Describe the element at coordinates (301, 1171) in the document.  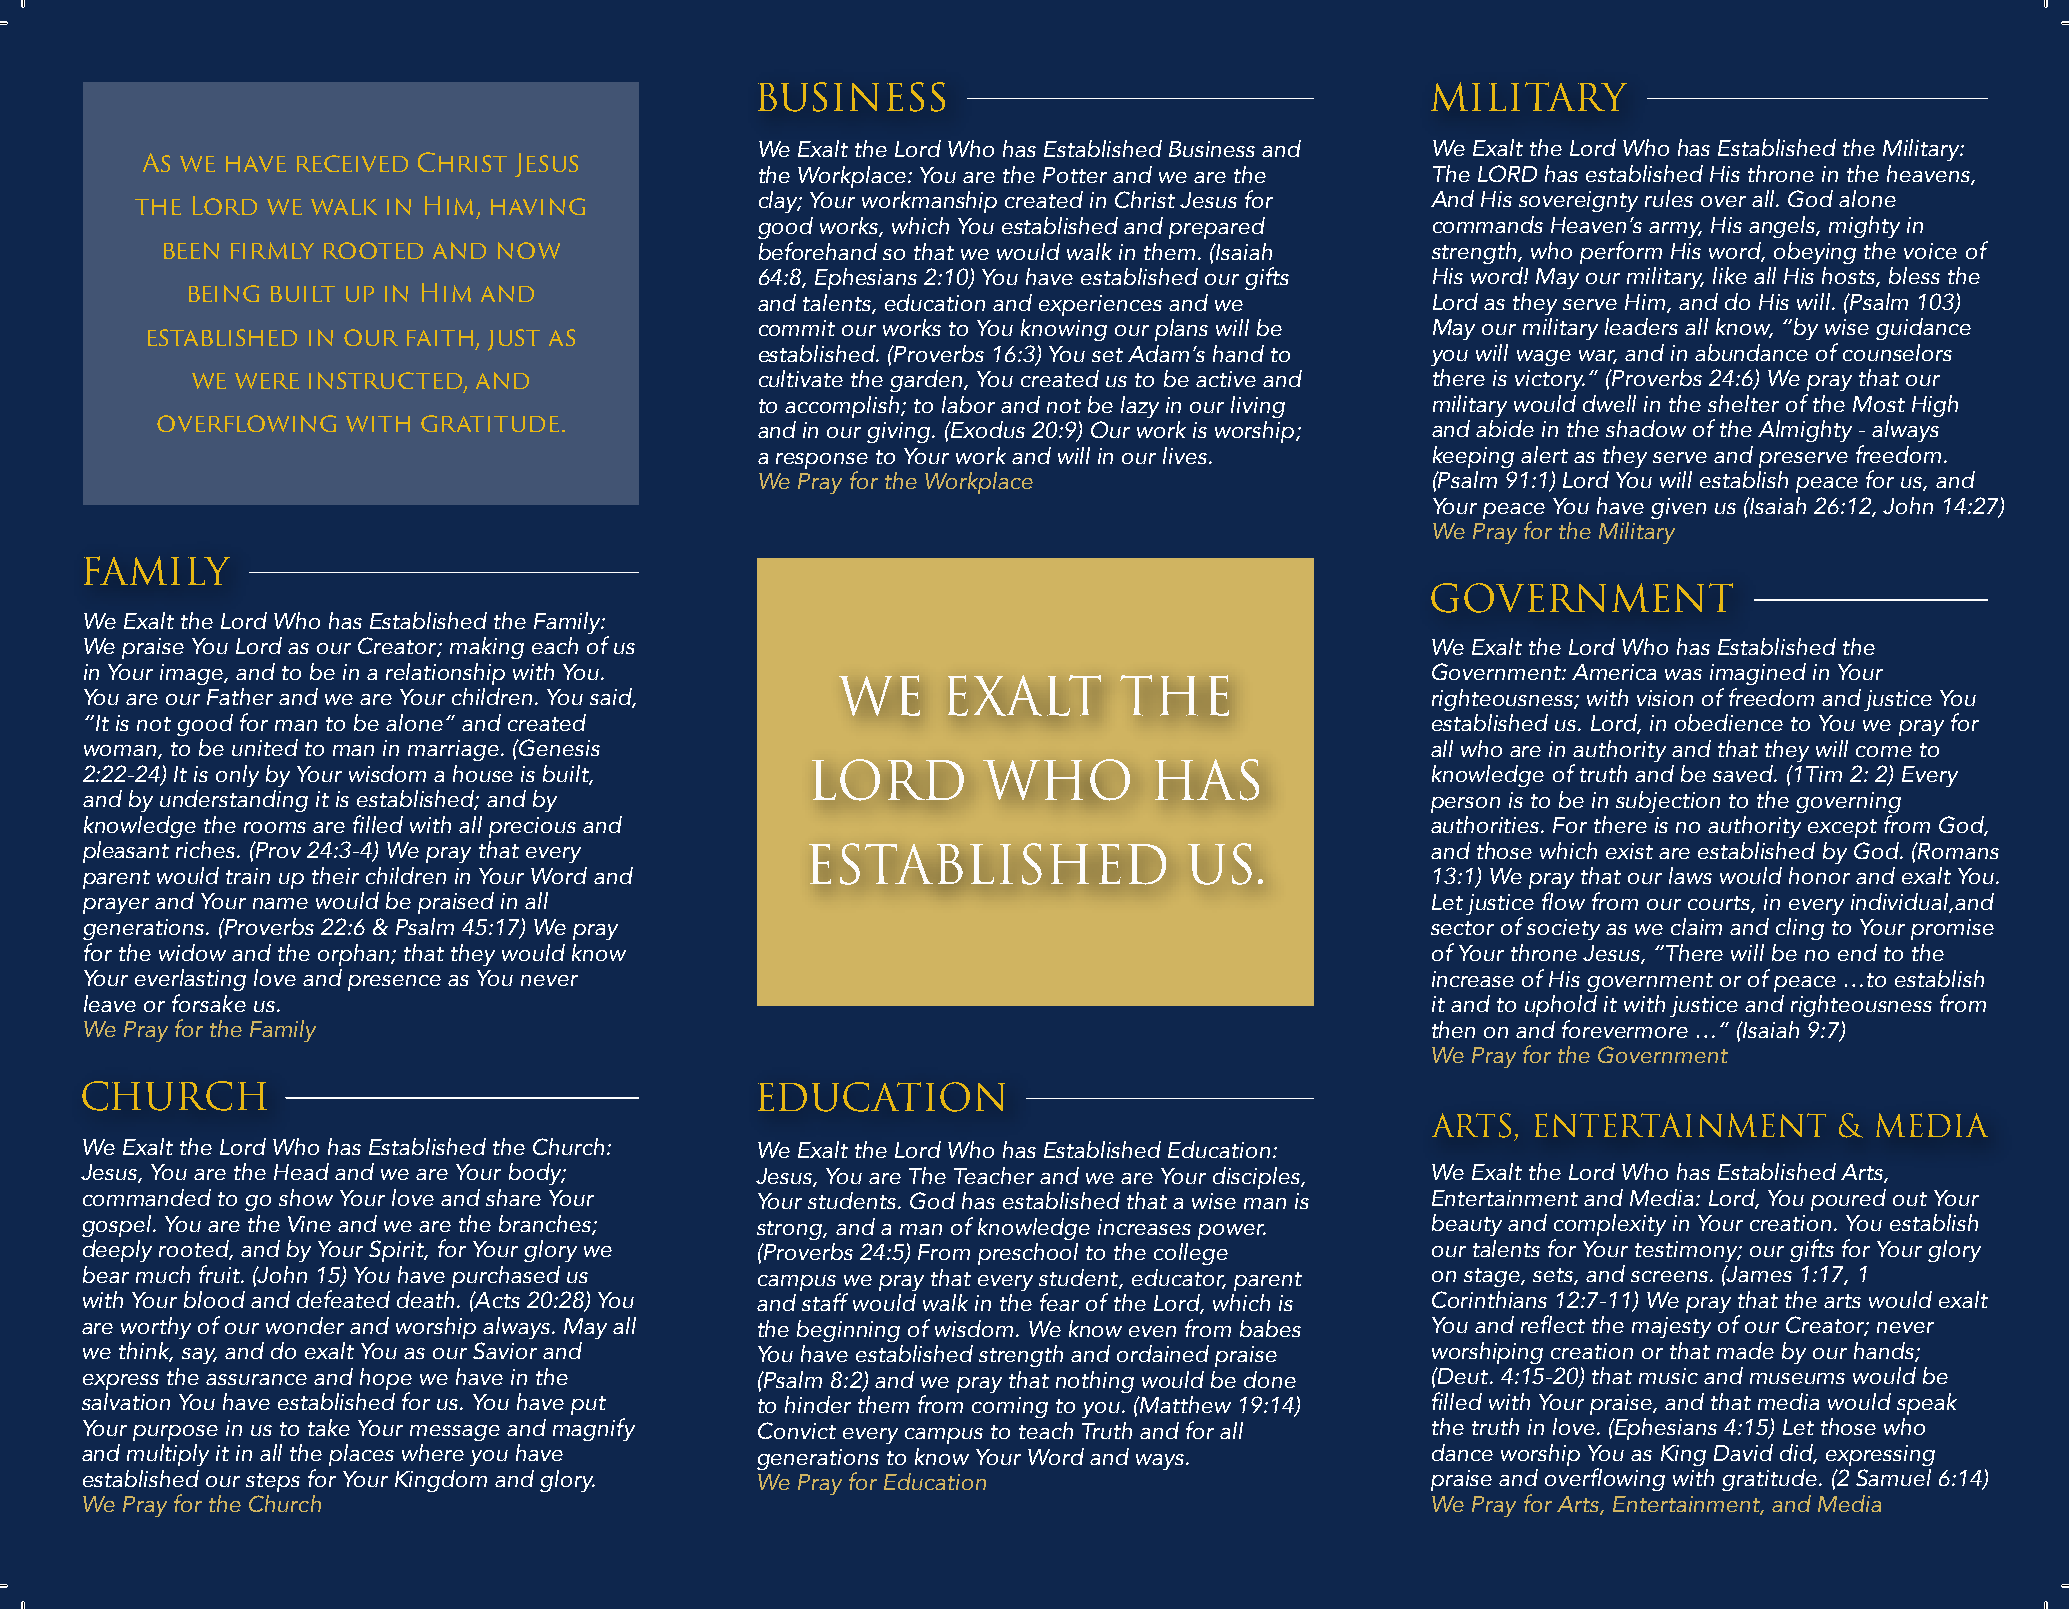
I see `Head` at that location.
